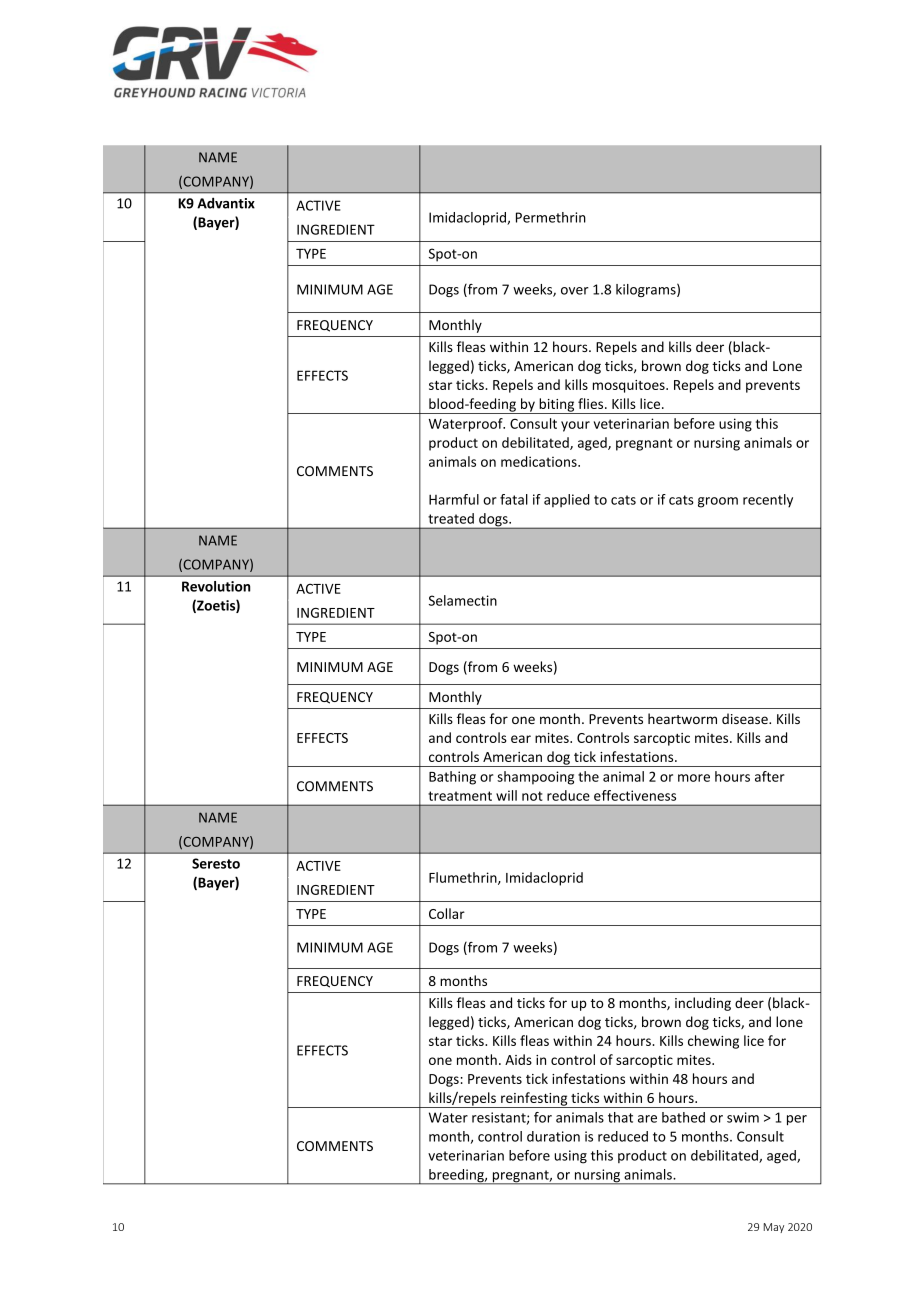 This screenshot has height=1308, width=924. Describe the element at coordinates (551, 217) in the screenshot. I see `Permethrin` at that location.
